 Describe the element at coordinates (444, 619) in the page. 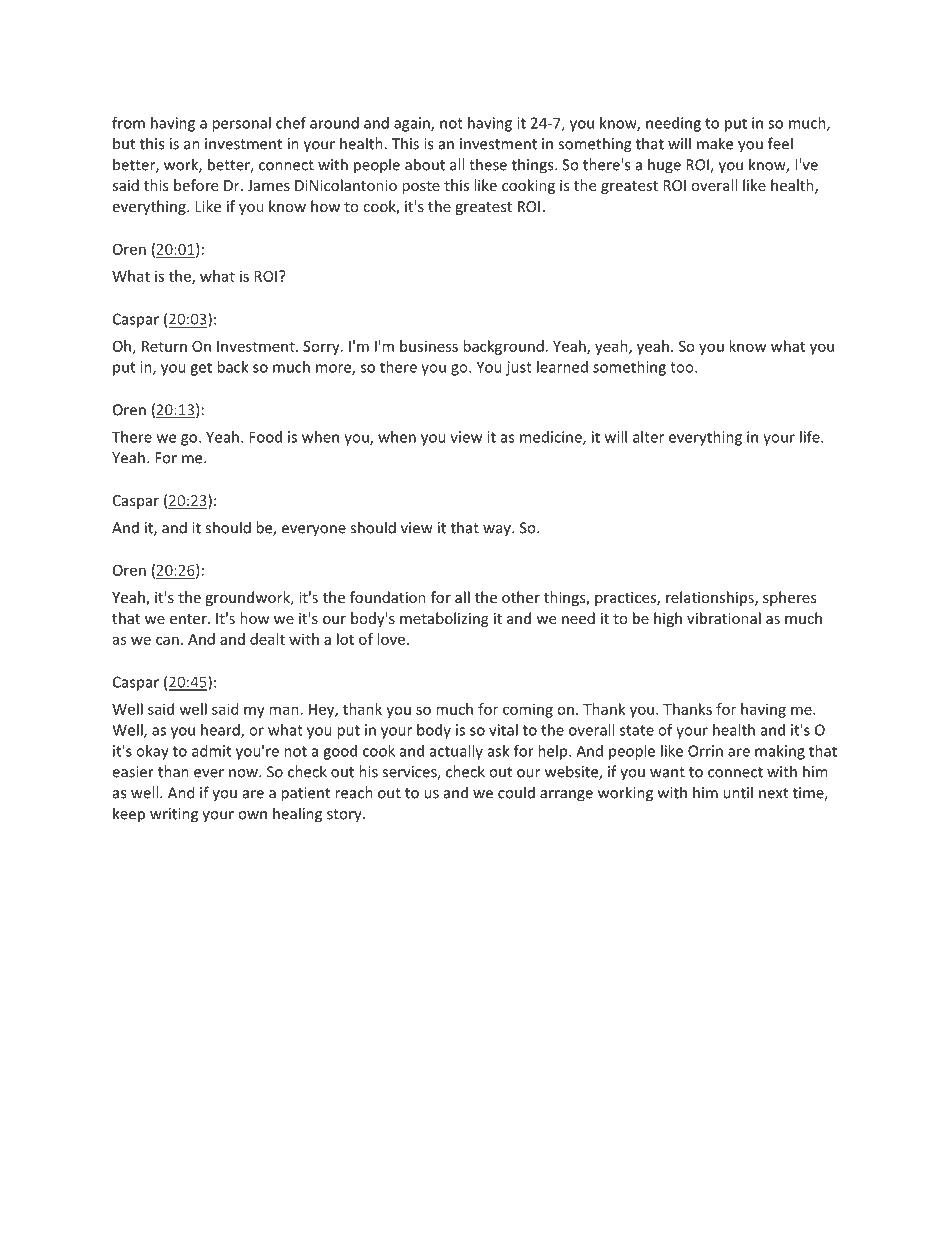

I see `metabolizing` at that location.
